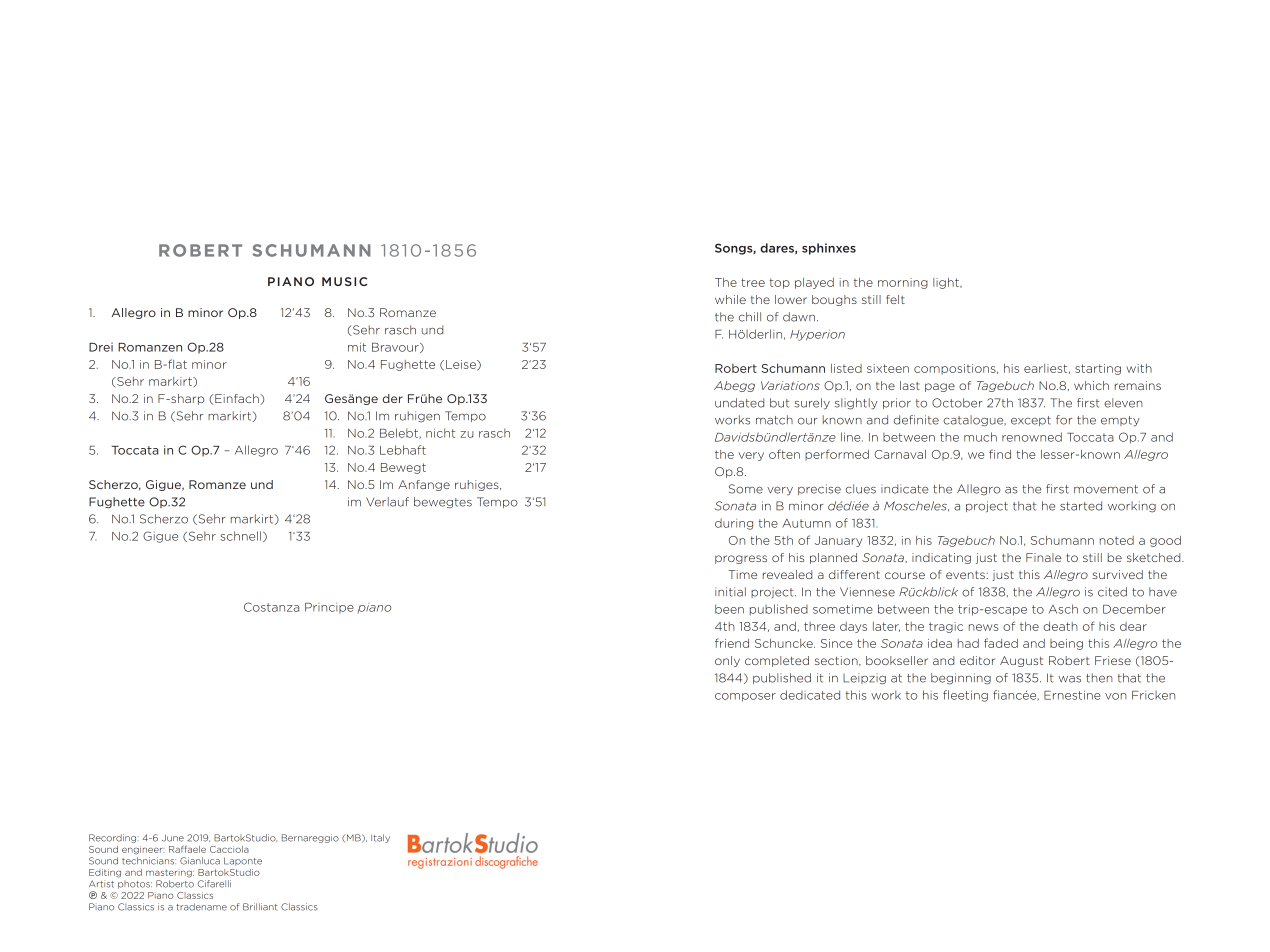  I want to click on morning, so click(903, 283).
